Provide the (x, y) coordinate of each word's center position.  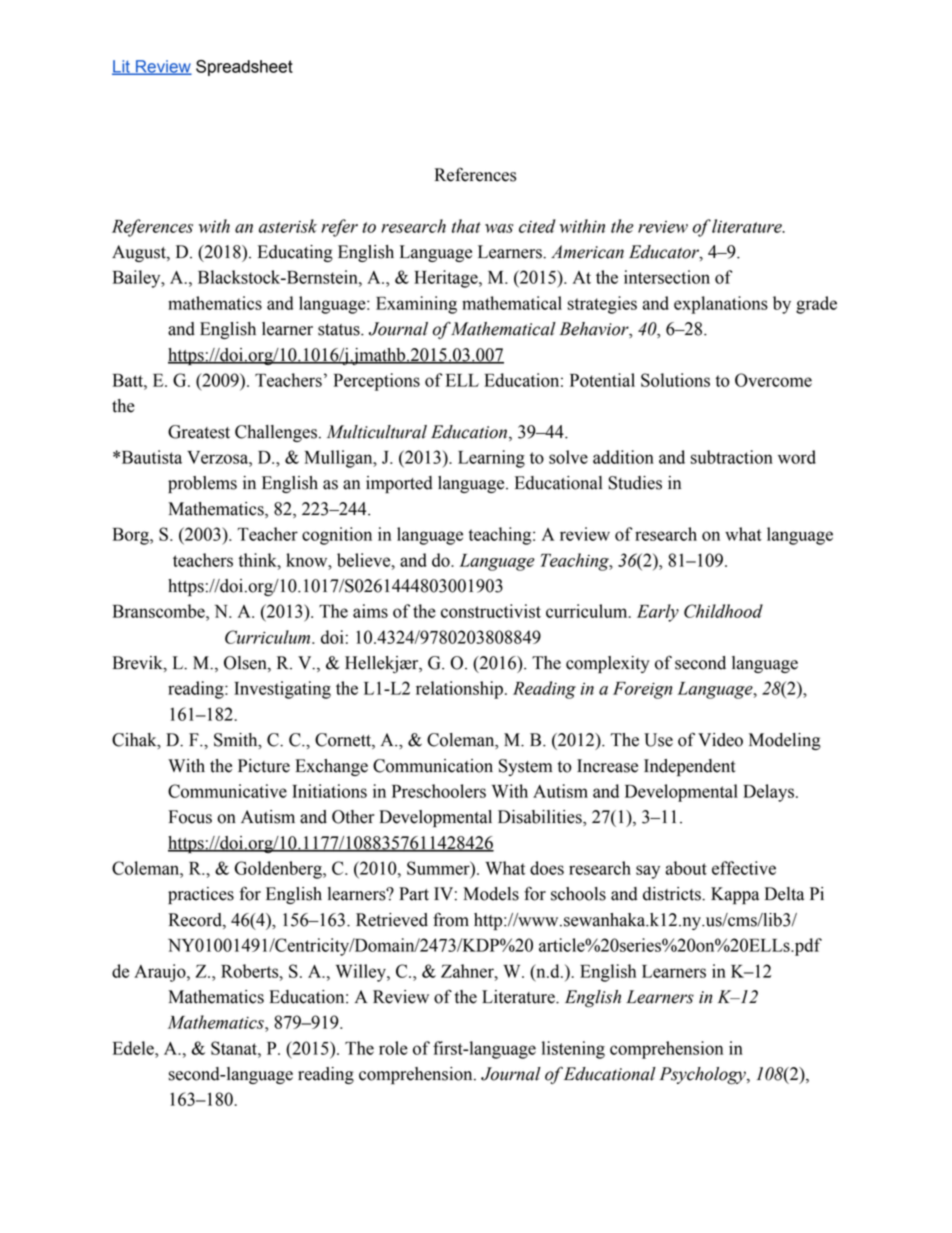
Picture (264, 766)
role (393, 1048)
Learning (491, 459)
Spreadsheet (244, 68)
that (466, 226)
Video (720, 740)
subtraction (732, 457)
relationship (459, 690)
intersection (667, 277)
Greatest (199, 432)
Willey (362, 973)
